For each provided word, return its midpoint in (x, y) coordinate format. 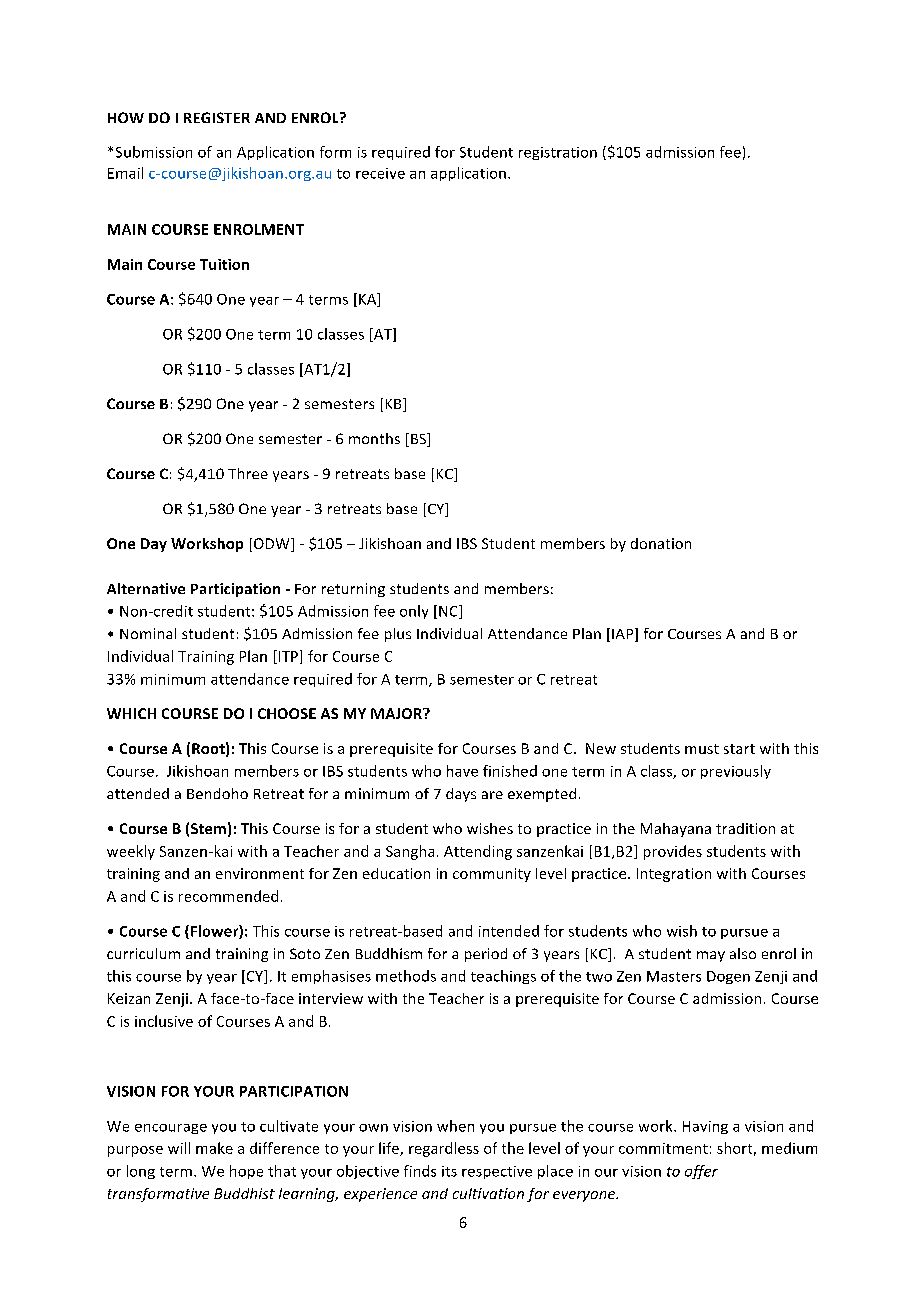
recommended (228, 896)
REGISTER (217, 117)
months (374, 438)
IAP (624, 635)
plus (398, 635)
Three (248, 473)
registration (558, 153)
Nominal (148, 633)
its (449, 1171)
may (711, 956)
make (214, 1148)
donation (661, 543)
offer (701, 1172)
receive (380, 173)
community (492, 875)
